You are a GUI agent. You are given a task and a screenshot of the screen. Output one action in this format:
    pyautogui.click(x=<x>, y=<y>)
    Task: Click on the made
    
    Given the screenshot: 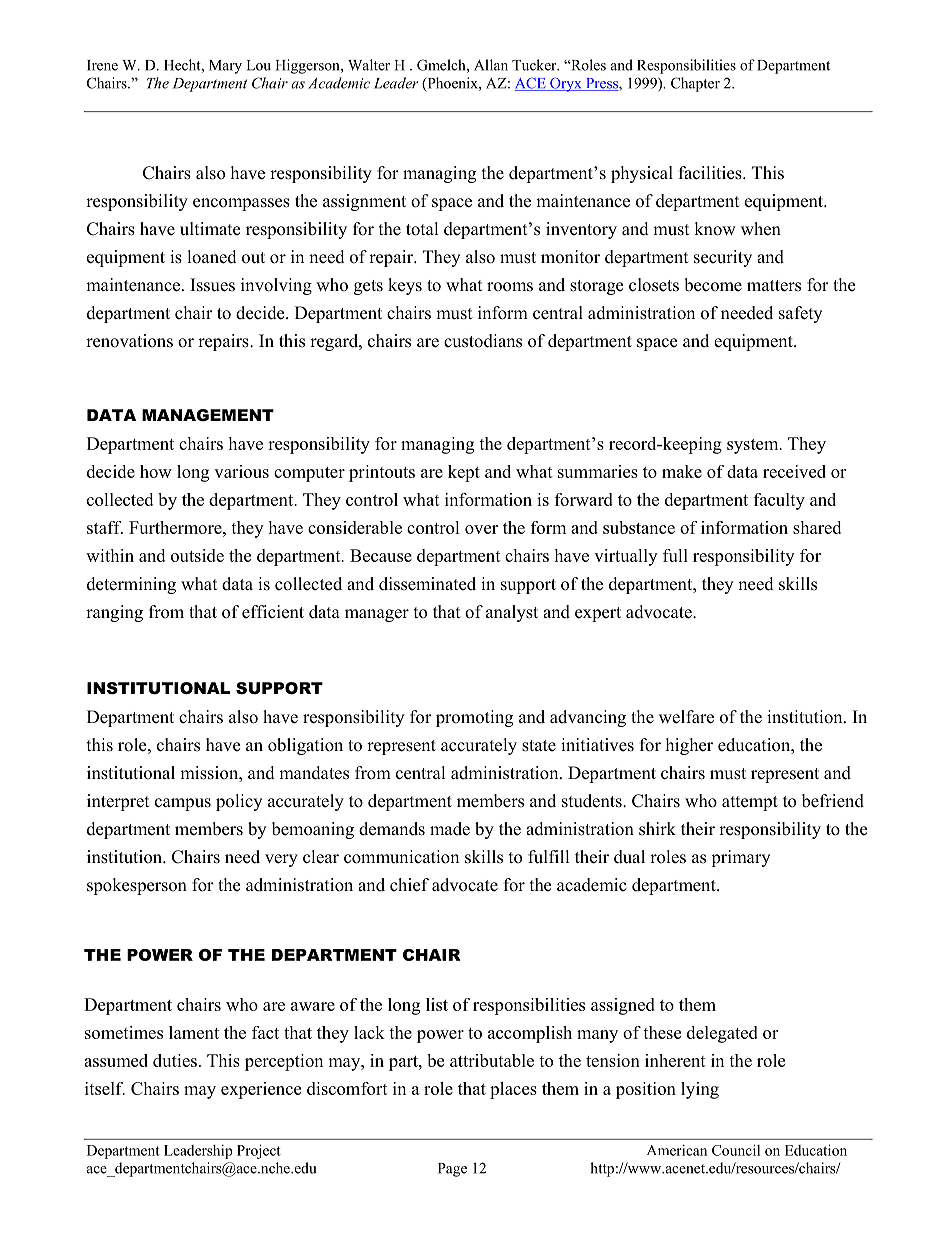 What is the action you would take?
    pyautogui.click(x=450, y=829)
